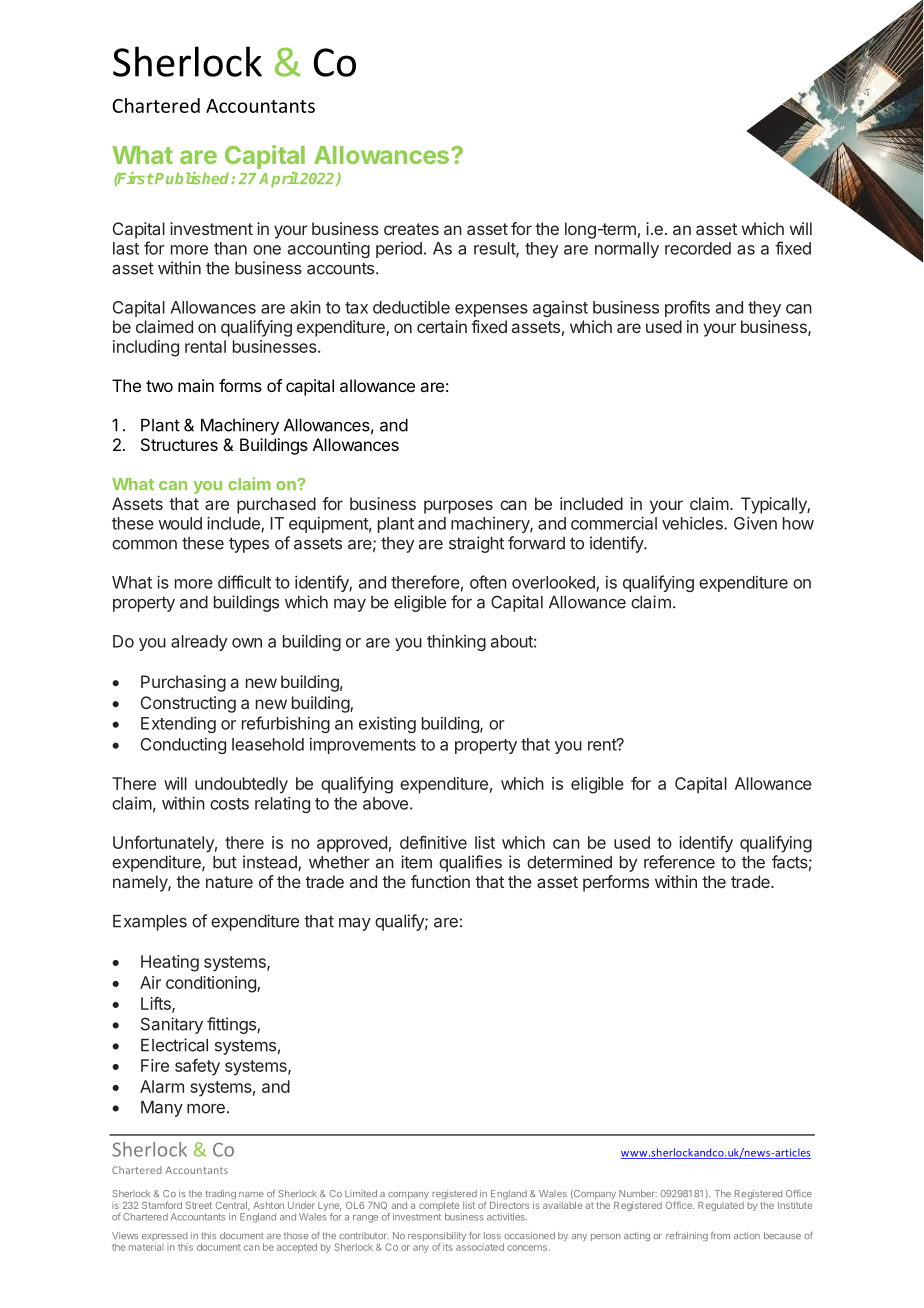 Image resolution: width=924 pixels, height=1308 pixels. I want to click on Street, so click(199, 1205).
